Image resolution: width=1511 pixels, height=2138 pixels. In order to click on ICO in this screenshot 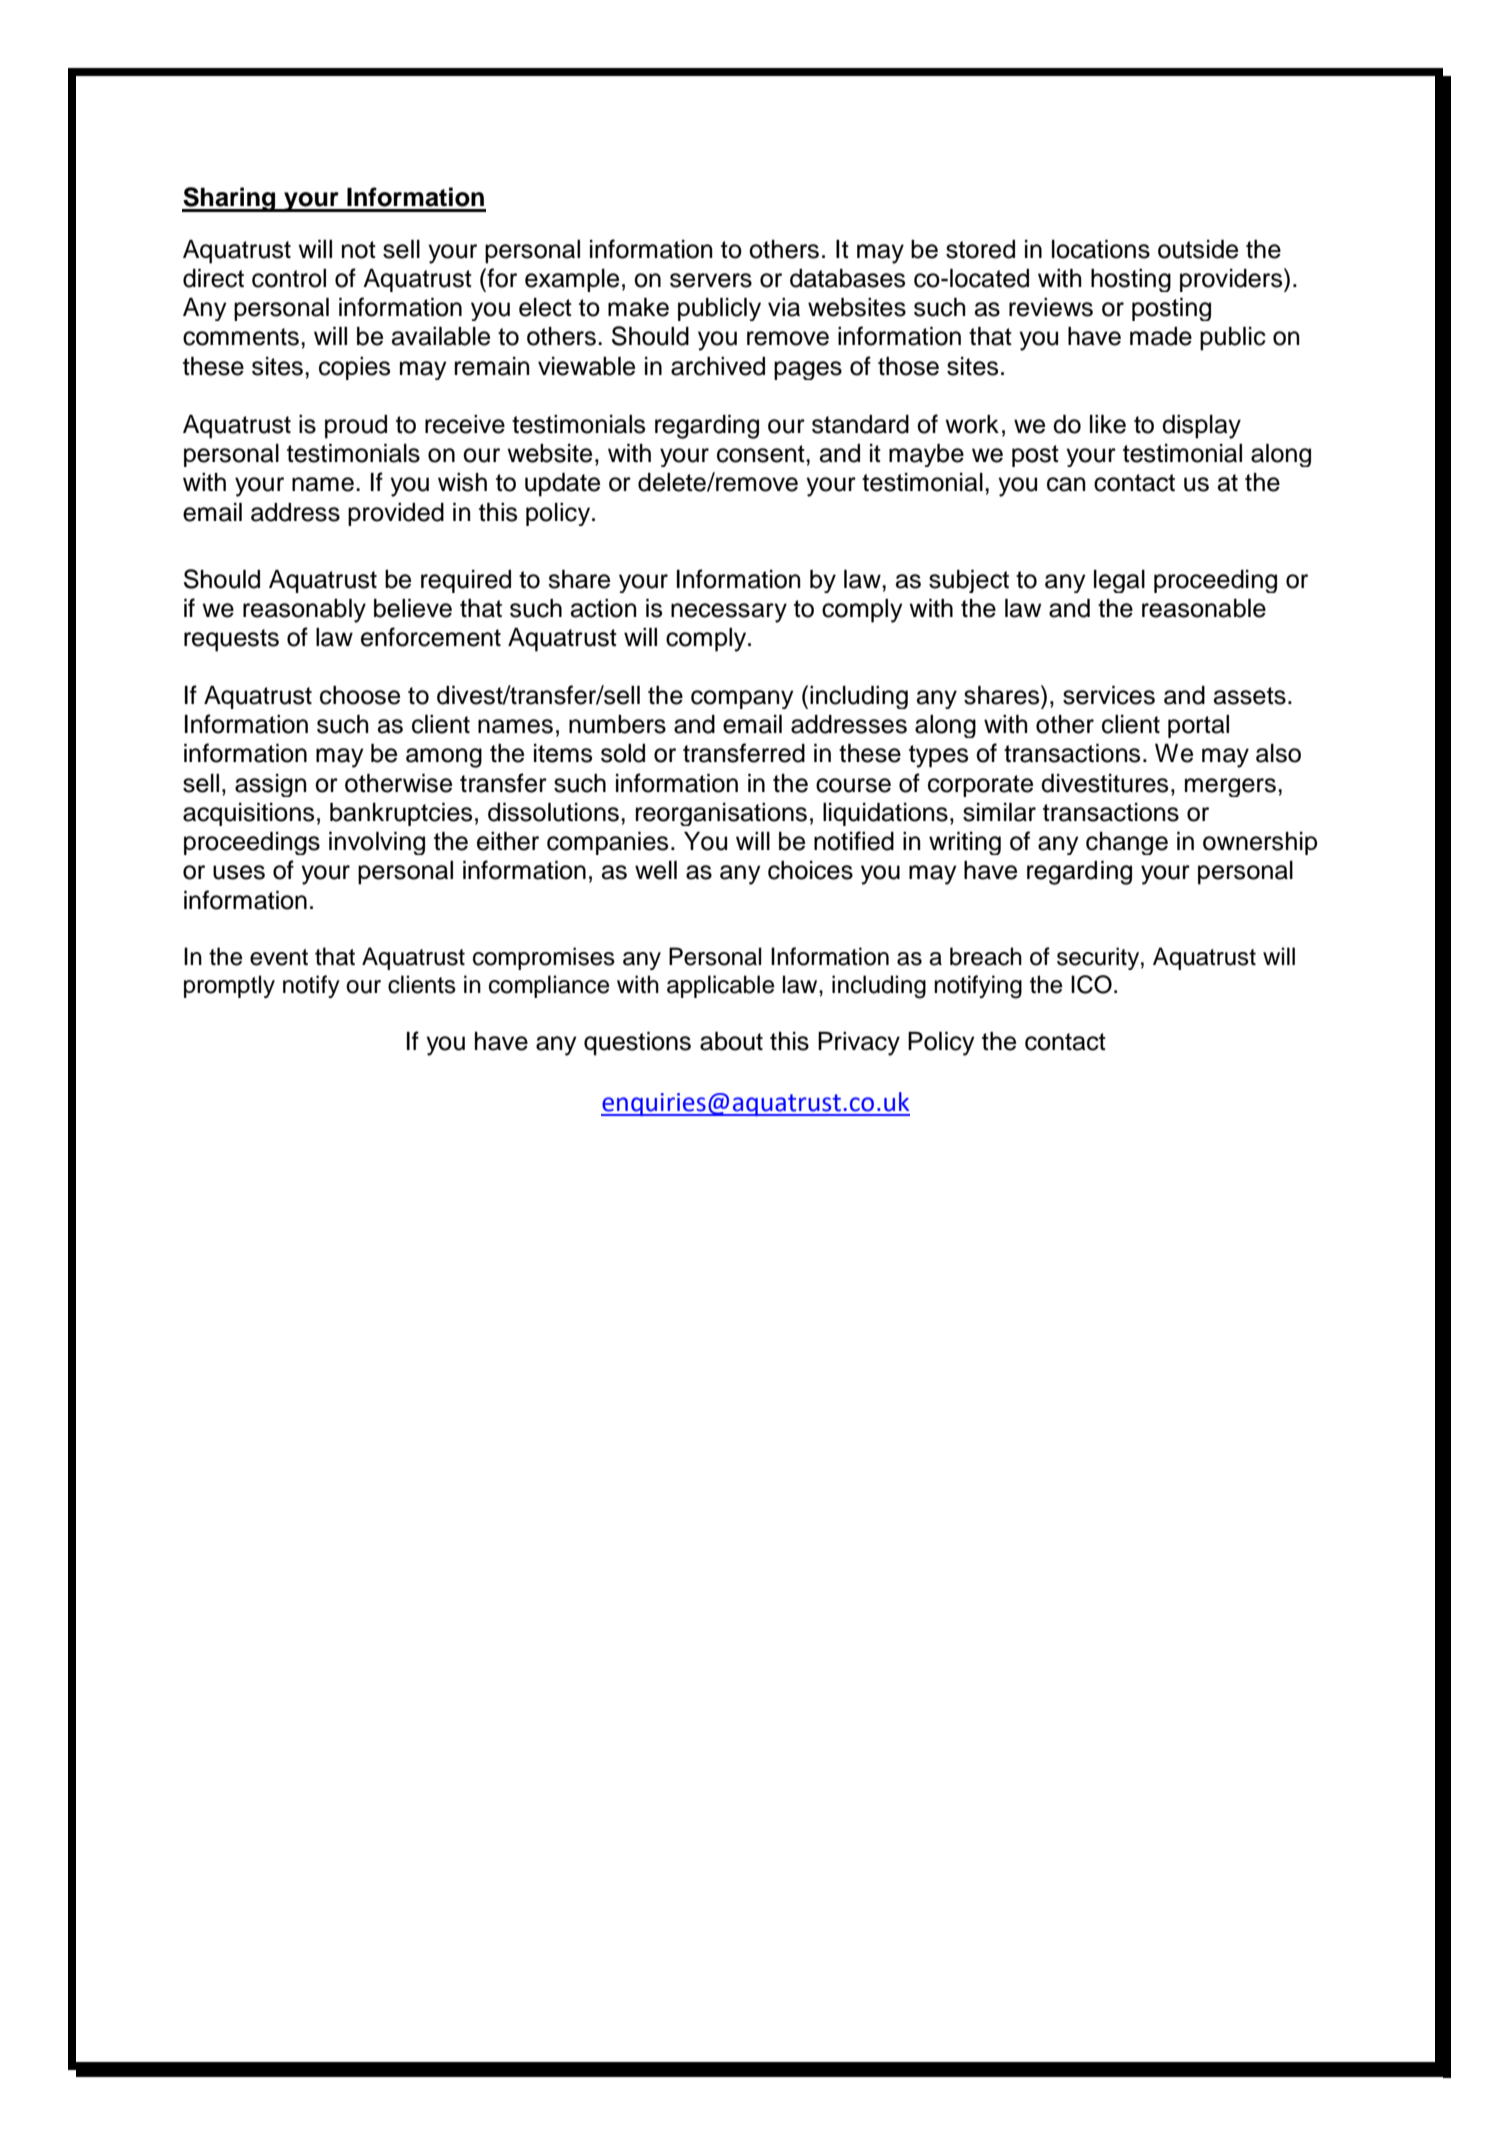, I will do `click(1091, 984)`.
